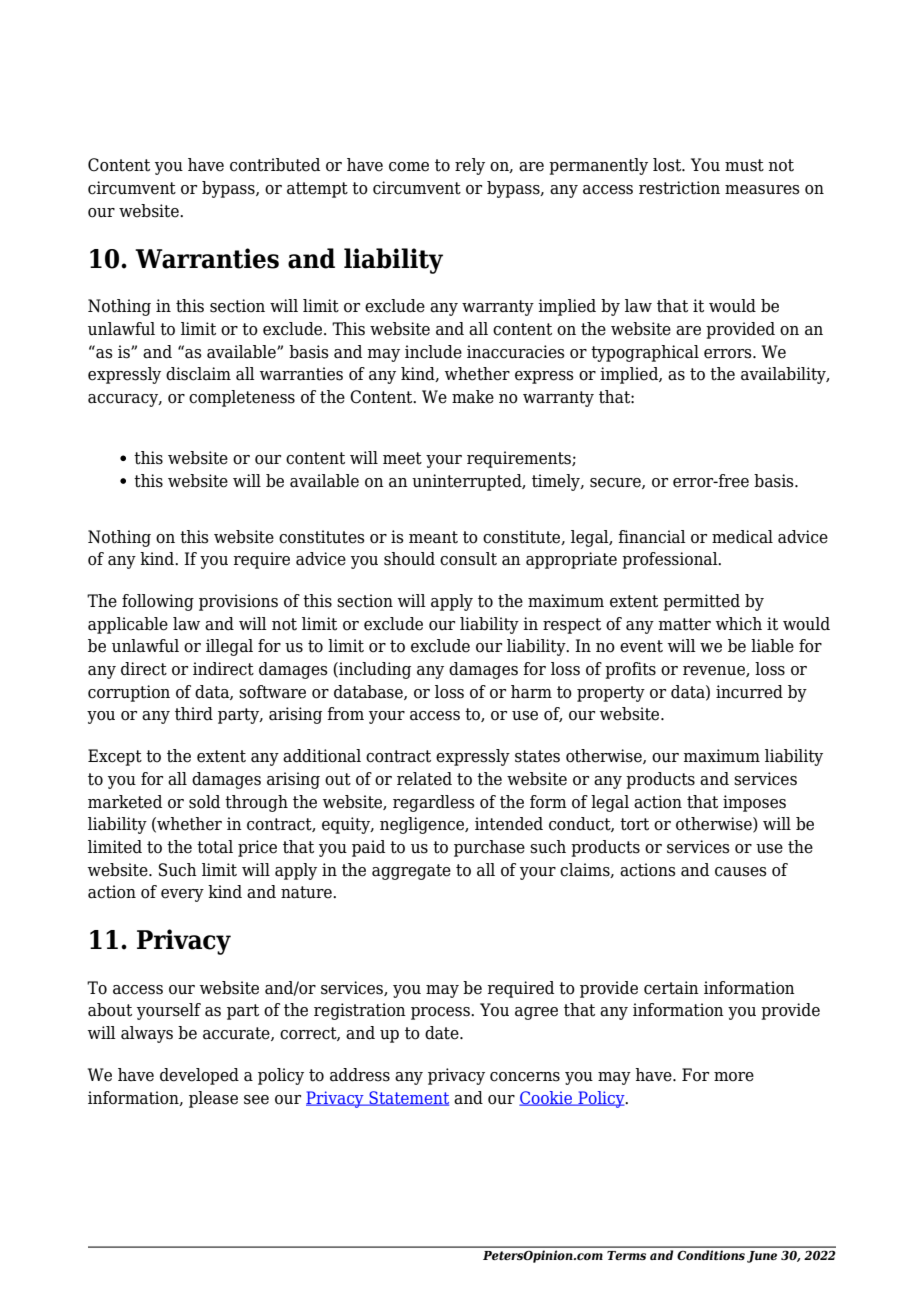  Describe the element at coordinates (679, 188) in the screenshot. I see `restriction` at that location.
